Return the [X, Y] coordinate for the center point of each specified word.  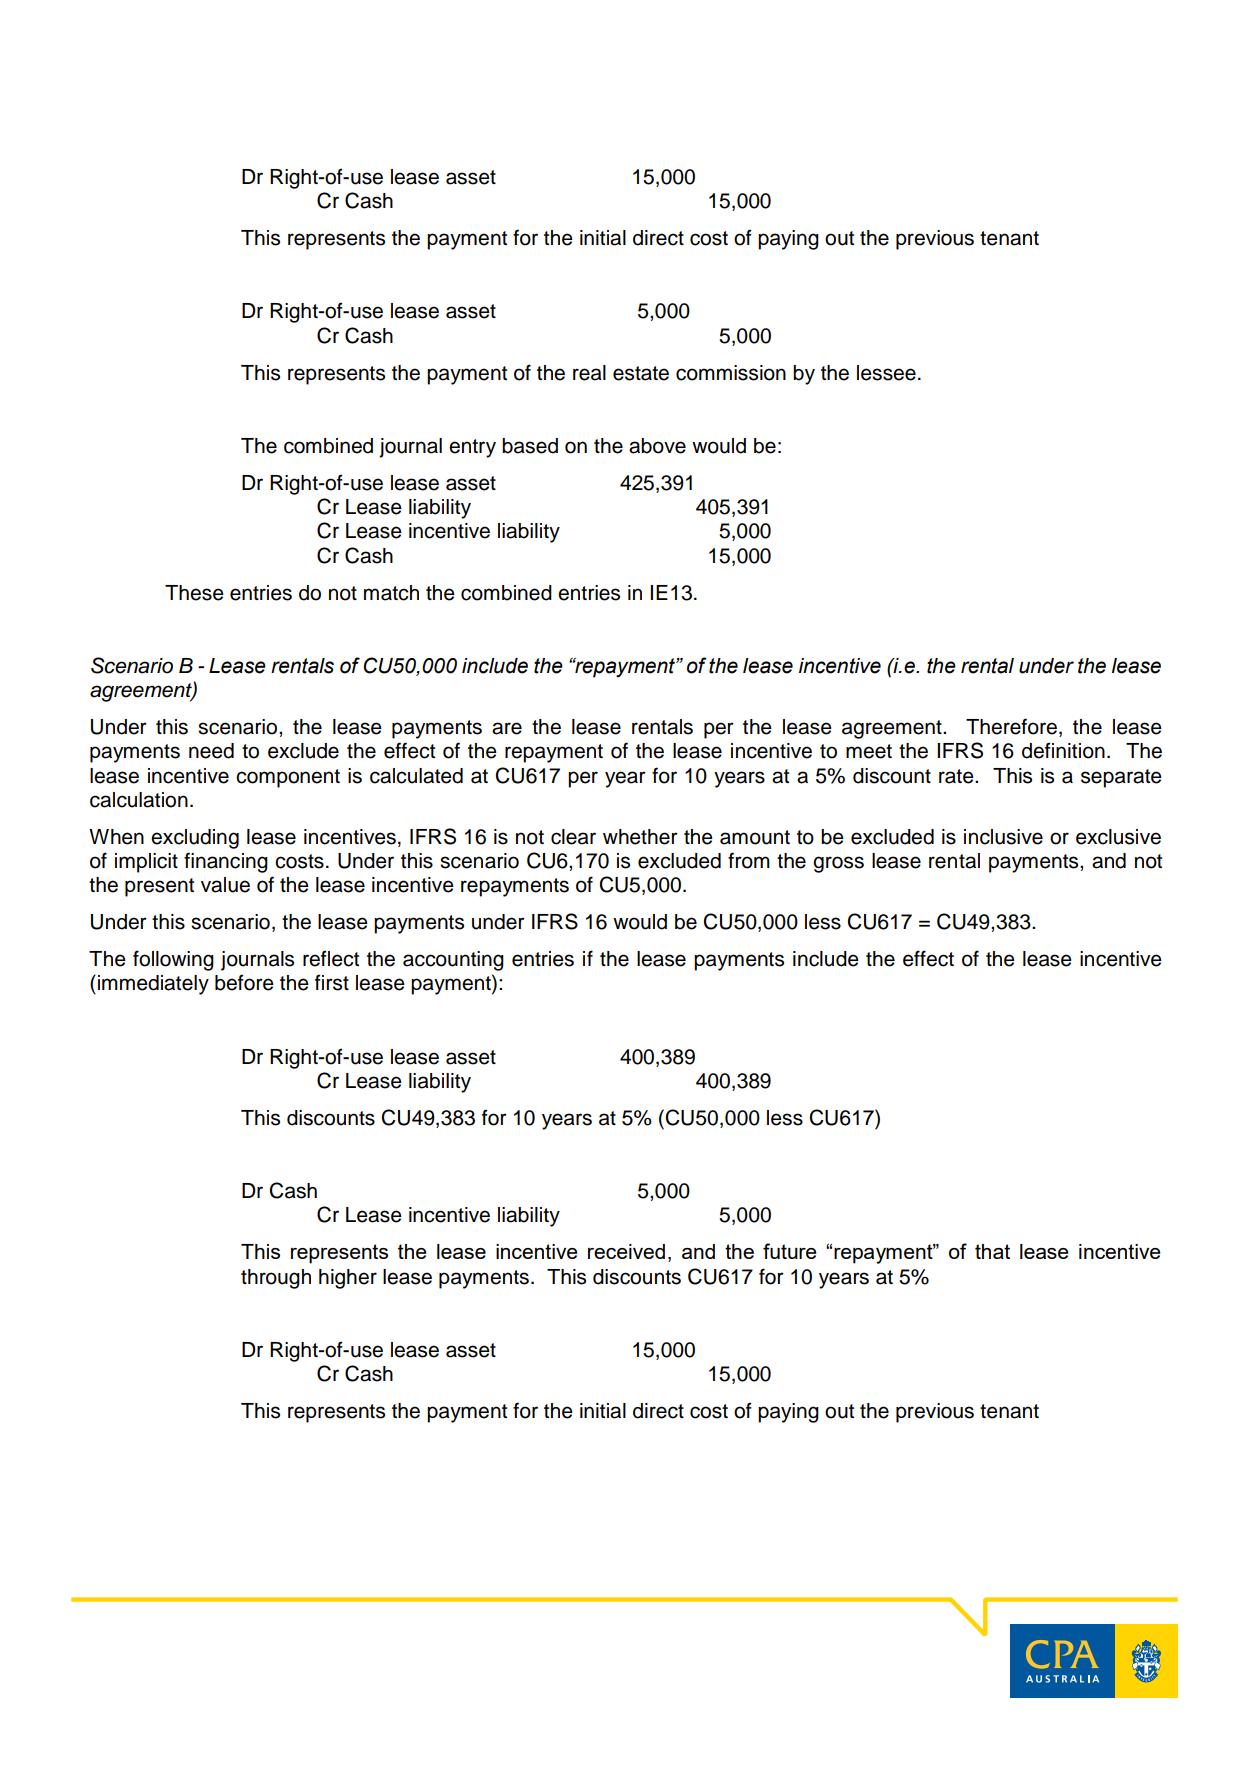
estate [641, 373]
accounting [453, 961]
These [194, 593]
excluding [195, 839]
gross [838, 864]
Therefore [1011, 726]
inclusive [1003, 837]
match [391, 593]
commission [731, 373]
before [244, 982]
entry [472, 448]
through [276, 1279]
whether [640, 837]
